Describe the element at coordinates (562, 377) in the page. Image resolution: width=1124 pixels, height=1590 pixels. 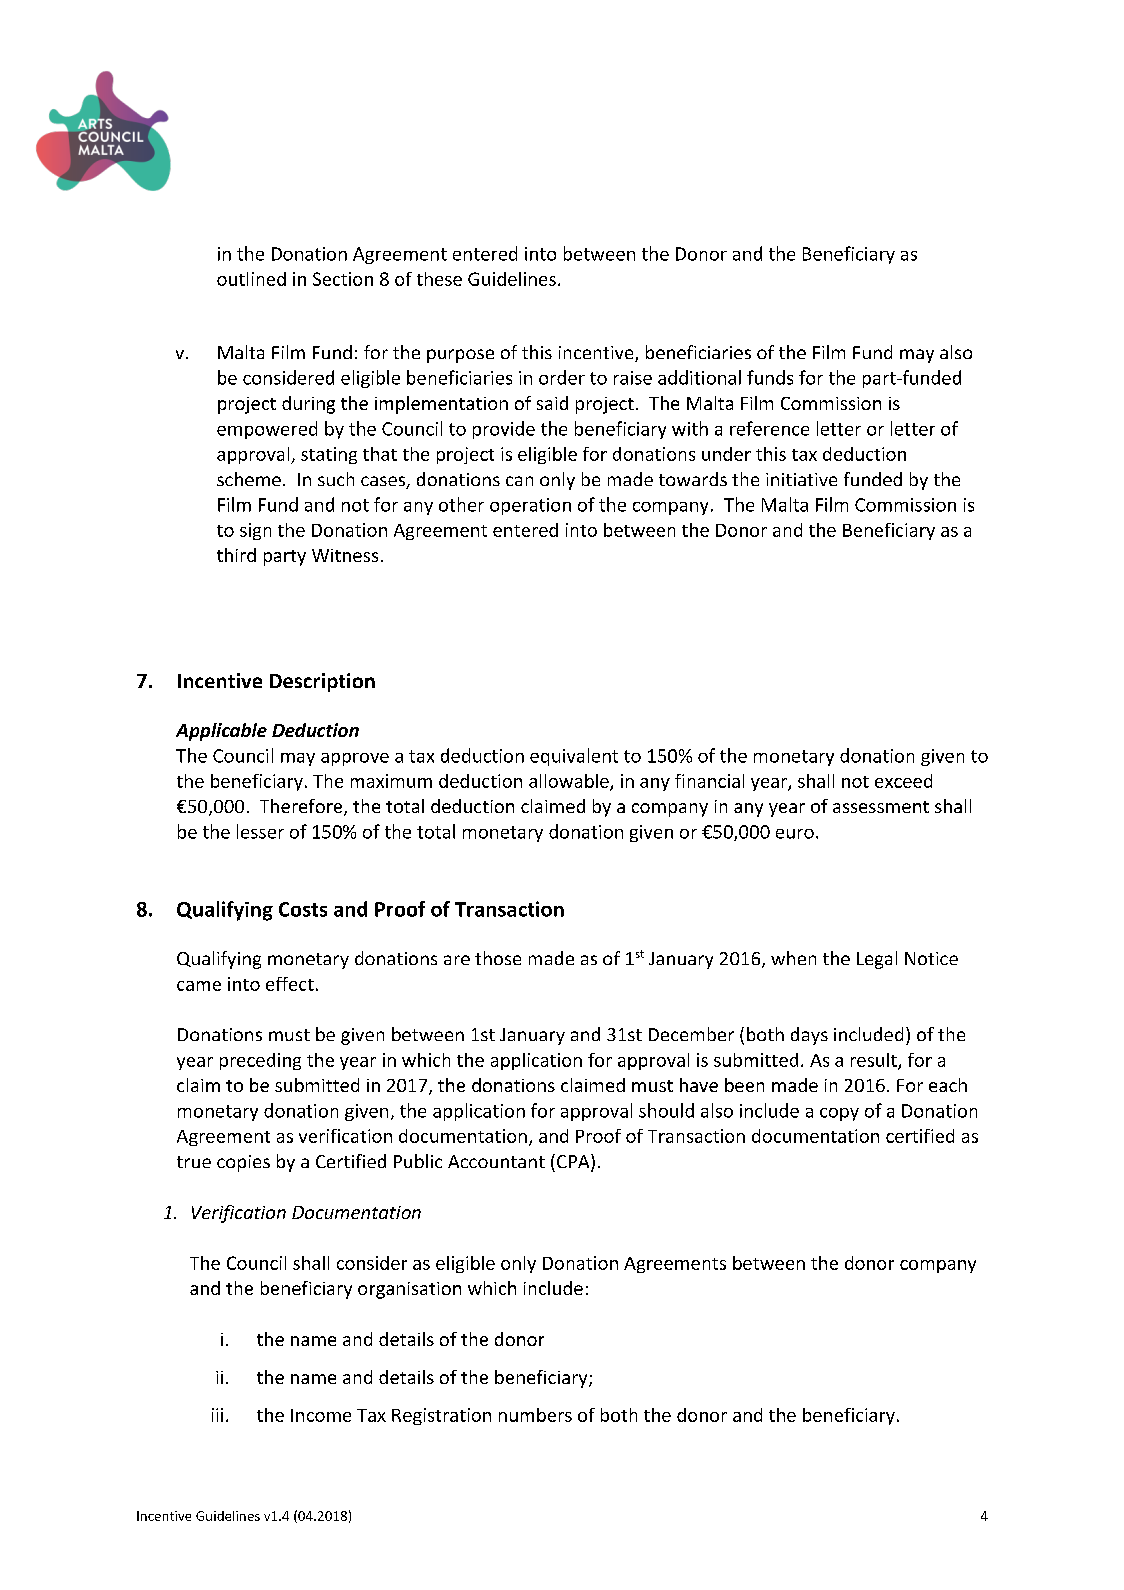
I see `order` at that location.
